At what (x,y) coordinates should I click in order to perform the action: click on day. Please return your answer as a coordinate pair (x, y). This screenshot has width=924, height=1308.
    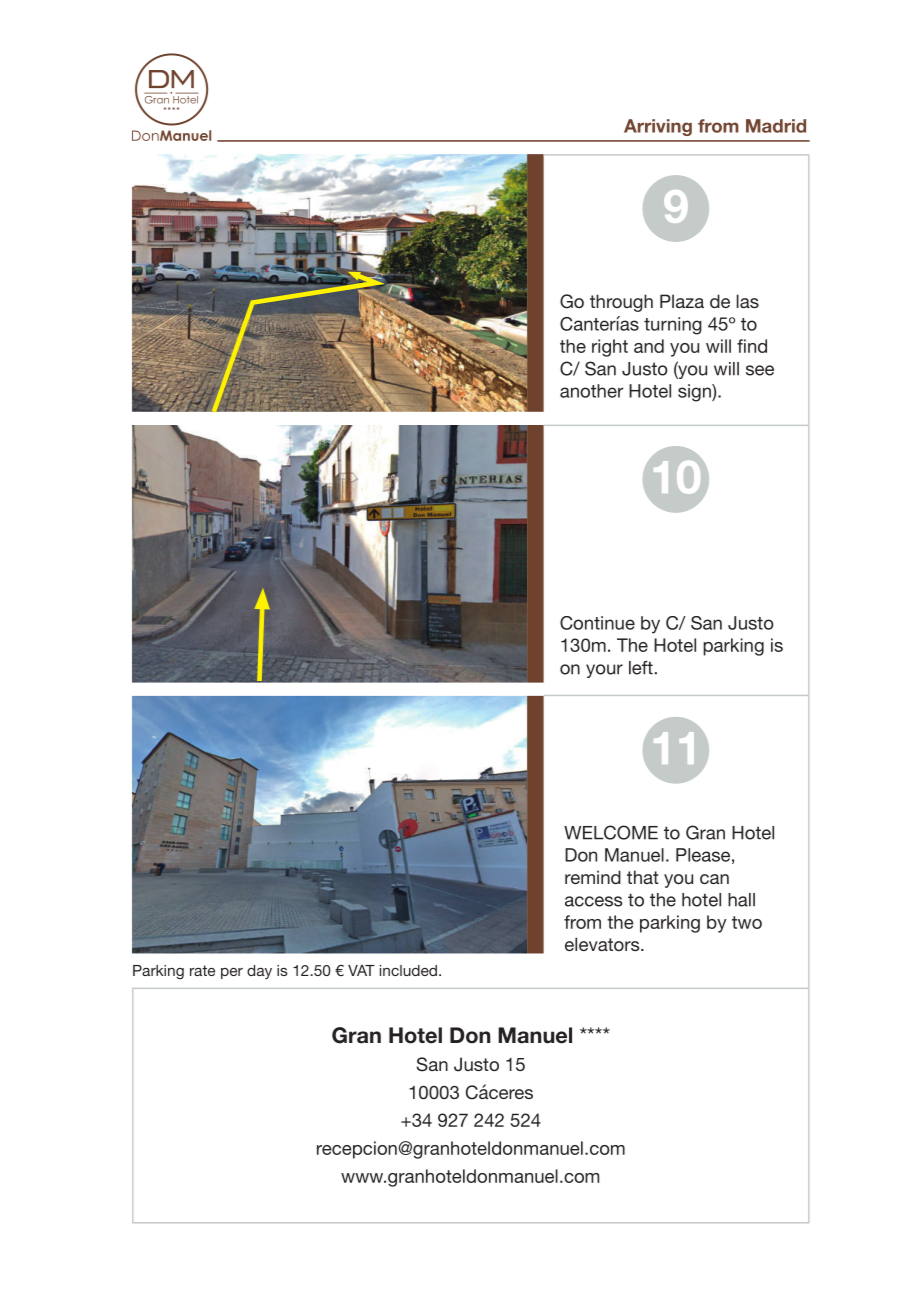
    Looking at the image, I should click on (259, 972).
